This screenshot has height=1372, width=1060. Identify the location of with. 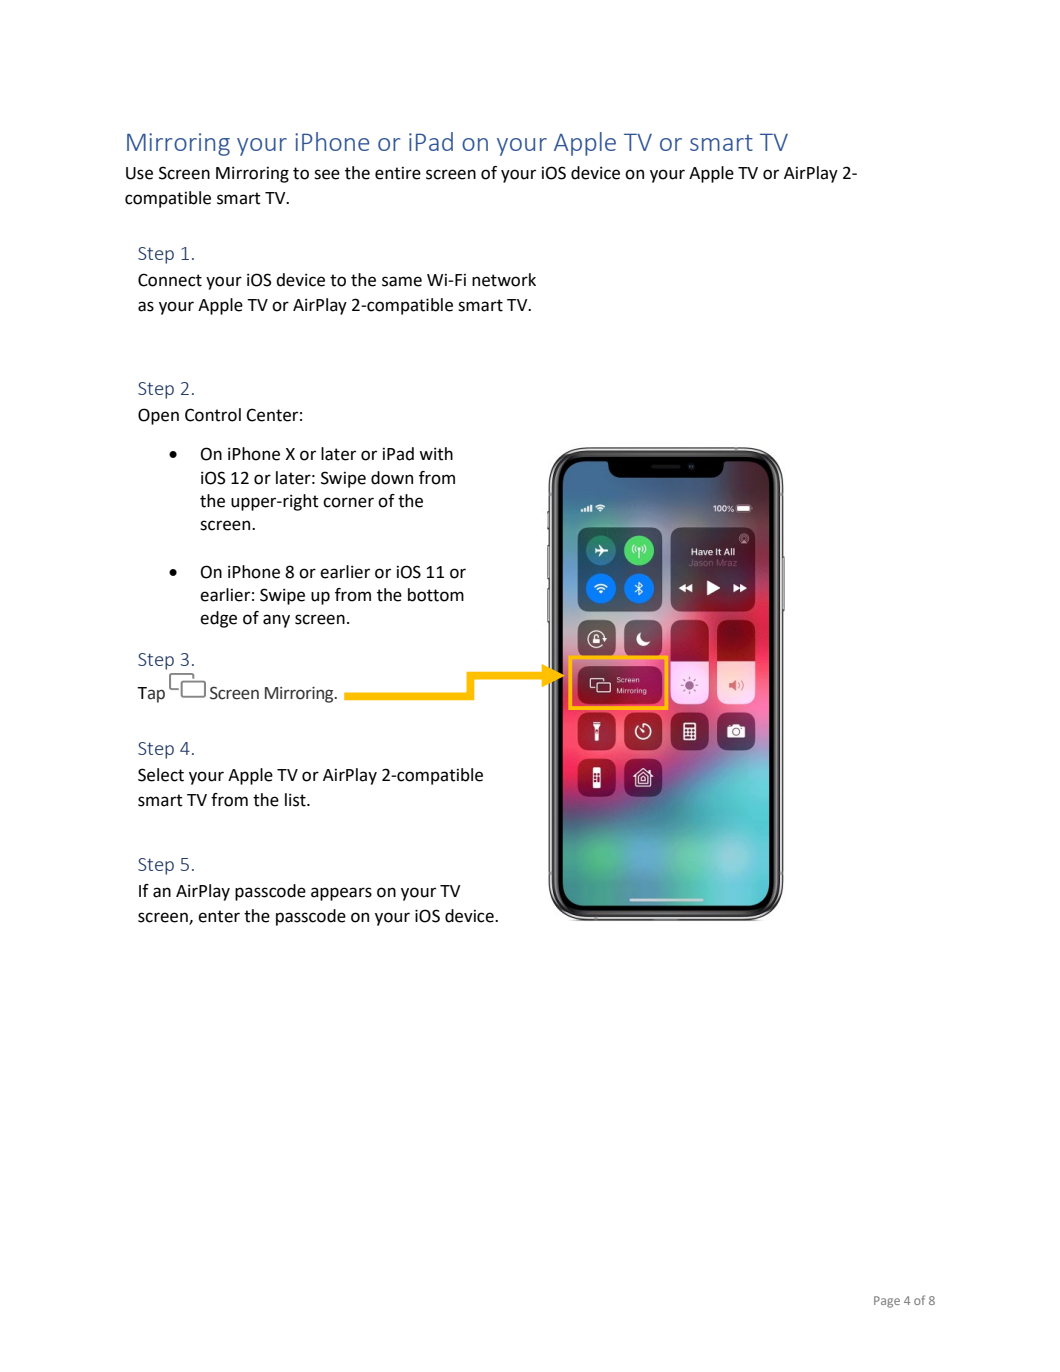
(436, 454).
